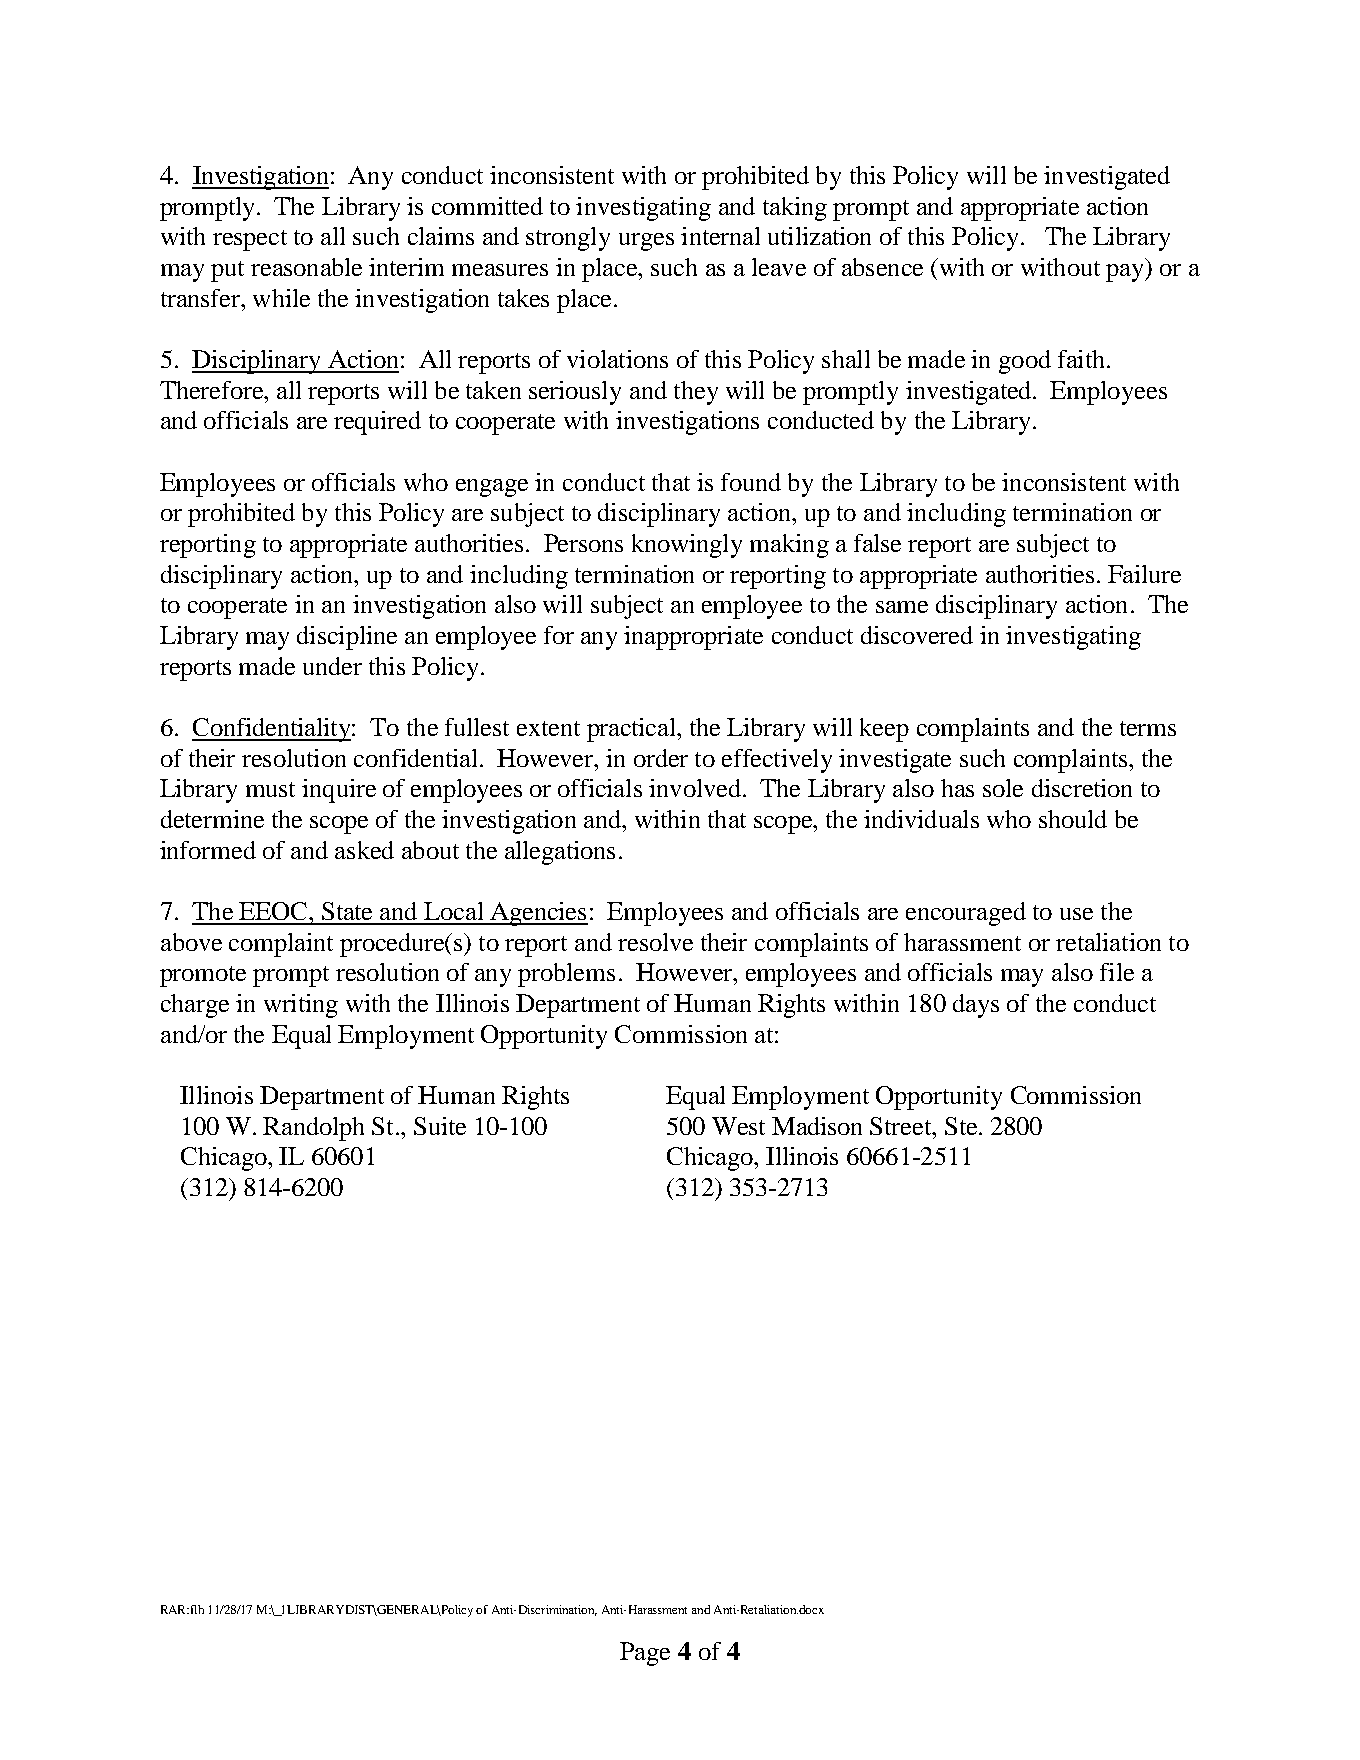 The width and height of the screenshot is (1360, 1760). Describe the element at coordinates (301, 1006) in the screenshot. I see `writing` at that location.
